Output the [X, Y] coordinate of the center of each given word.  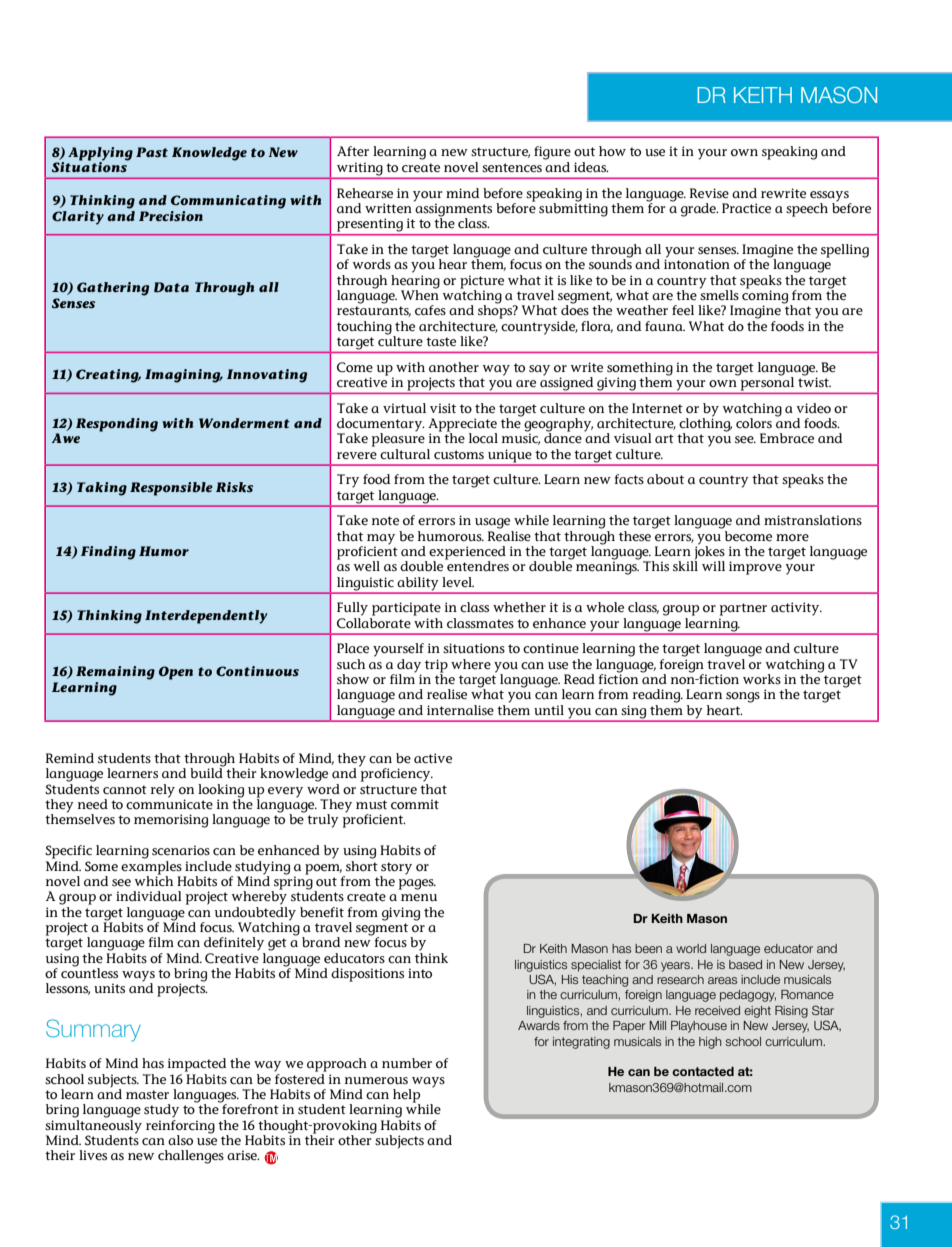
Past [152, 152]
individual [149, 896]
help [406, 1097]
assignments [453, 210]
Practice [746, 208]
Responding [117, 425]
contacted [703, 1071]
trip [436, 667]
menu [419, 898]
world [691, 948]
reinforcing [180, 1125]
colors [754, 423]
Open [176, 673]
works [762, 679]
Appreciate [462, 426]
